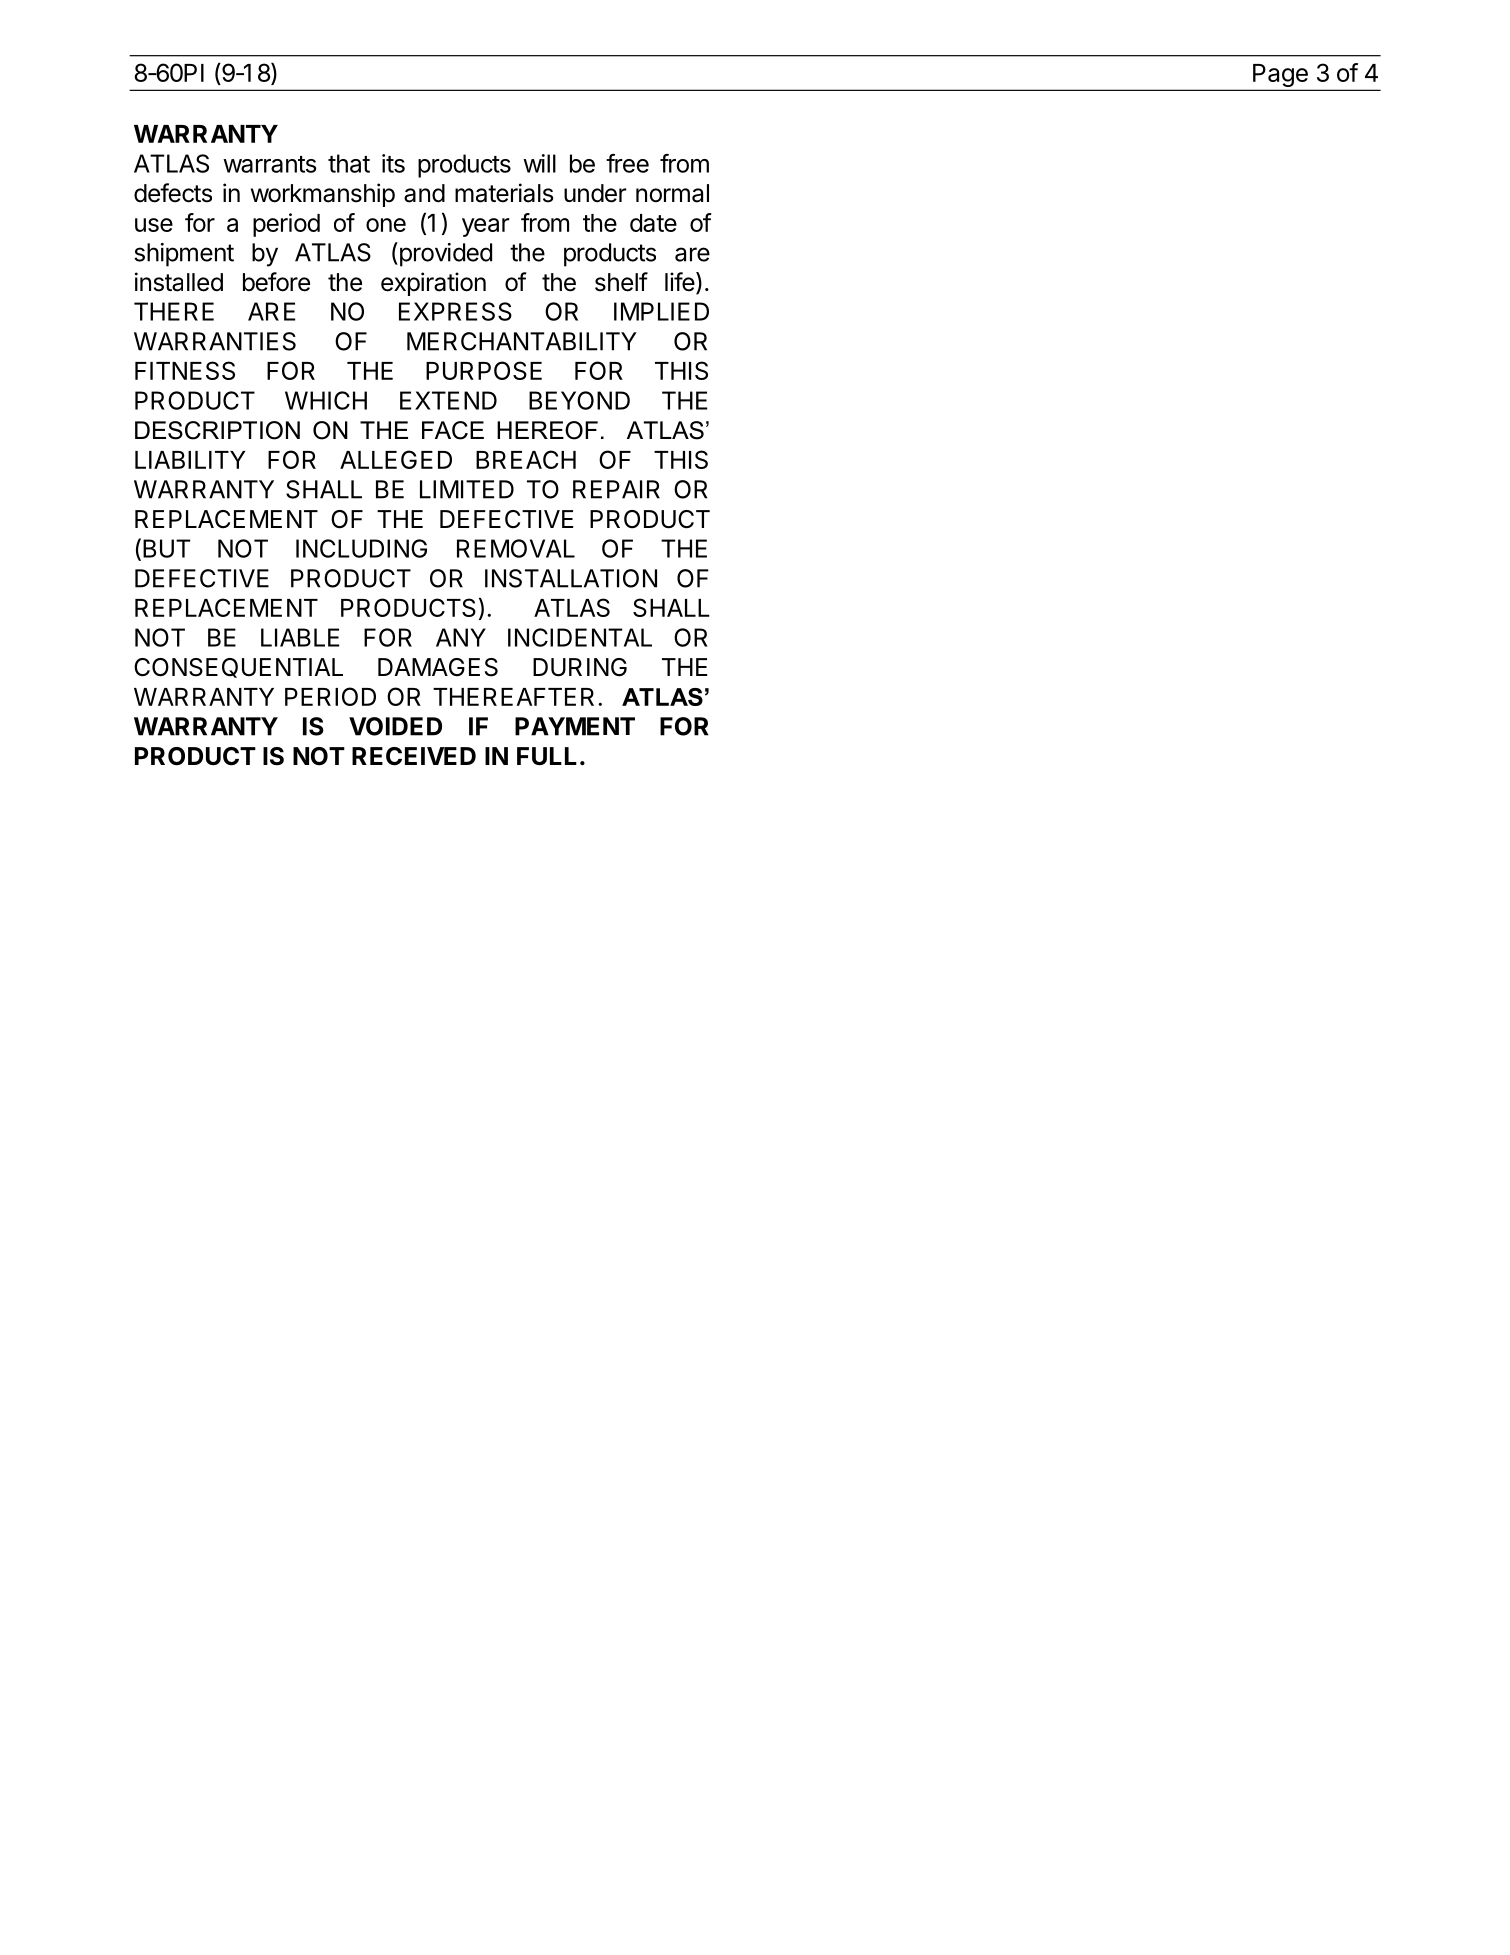 This page has height=1955, width=1510. What do you see at coordinates (575, 726) in the page?
I see `PAYMENT` at bounding box center [575, 726].
